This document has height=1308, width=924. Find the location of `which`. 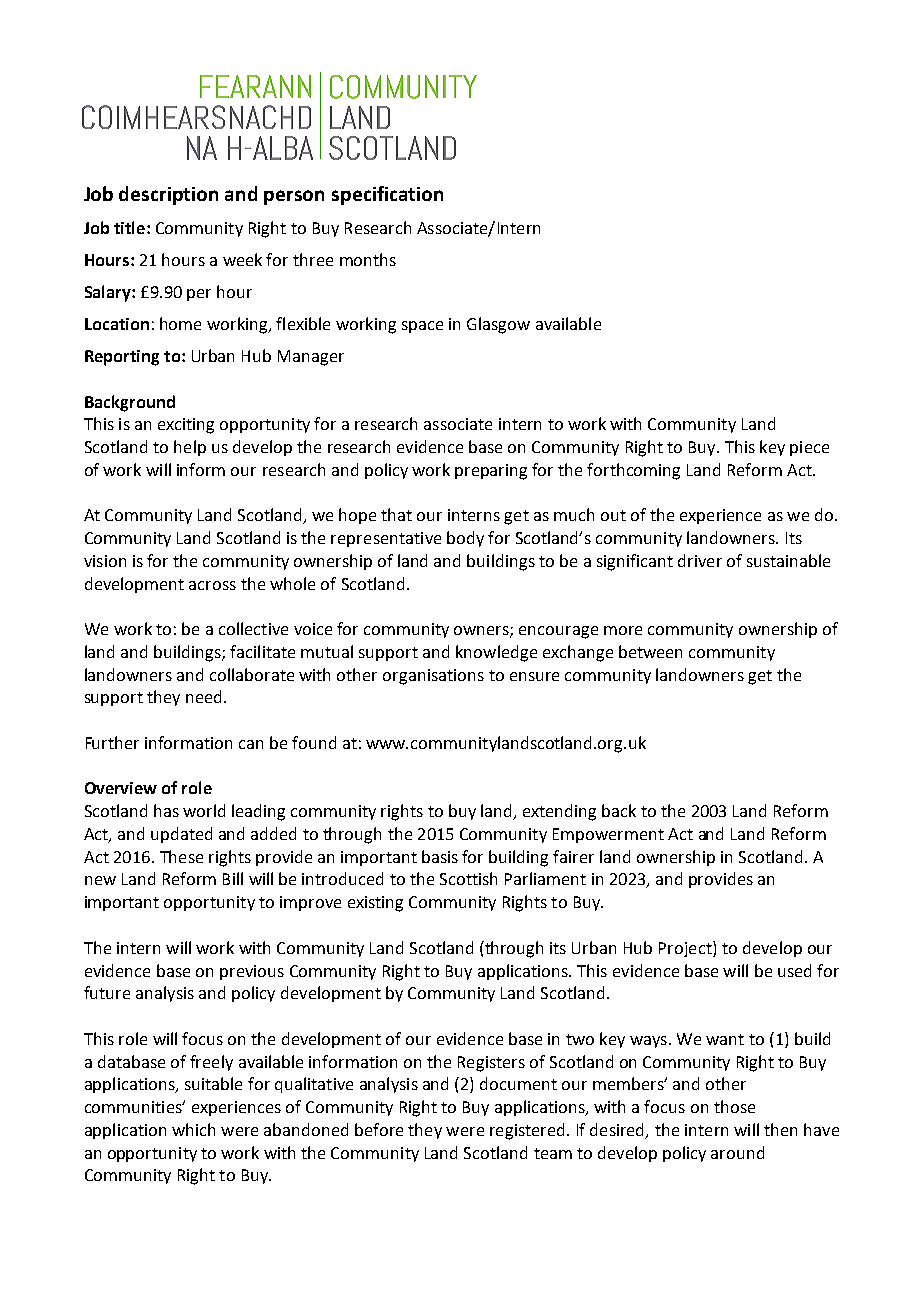

which is located at coordinates (193, 1129).
